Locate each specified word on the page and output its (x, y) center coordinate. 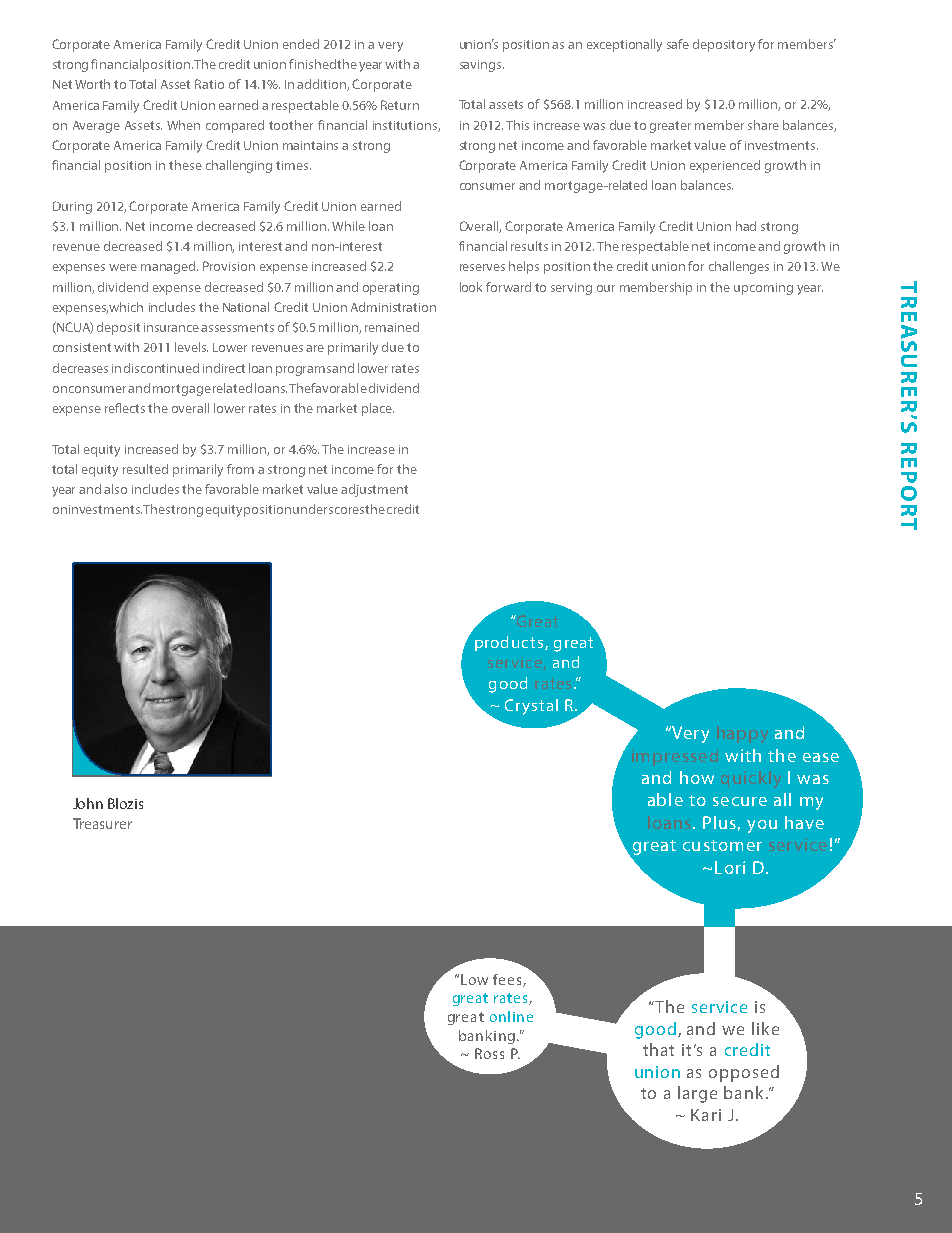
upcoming (763, 289)
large (697, 1094)
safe (678, 44)
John (88, 803)
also (115, 489)
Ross (489, 1053)
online (511, 1016)
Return (400, 105)
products (510, 643)
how (697, 777)
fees (508, 980)
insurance (173, 327)
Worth (92, 84)
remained (392, 327)
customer (722, 845)
